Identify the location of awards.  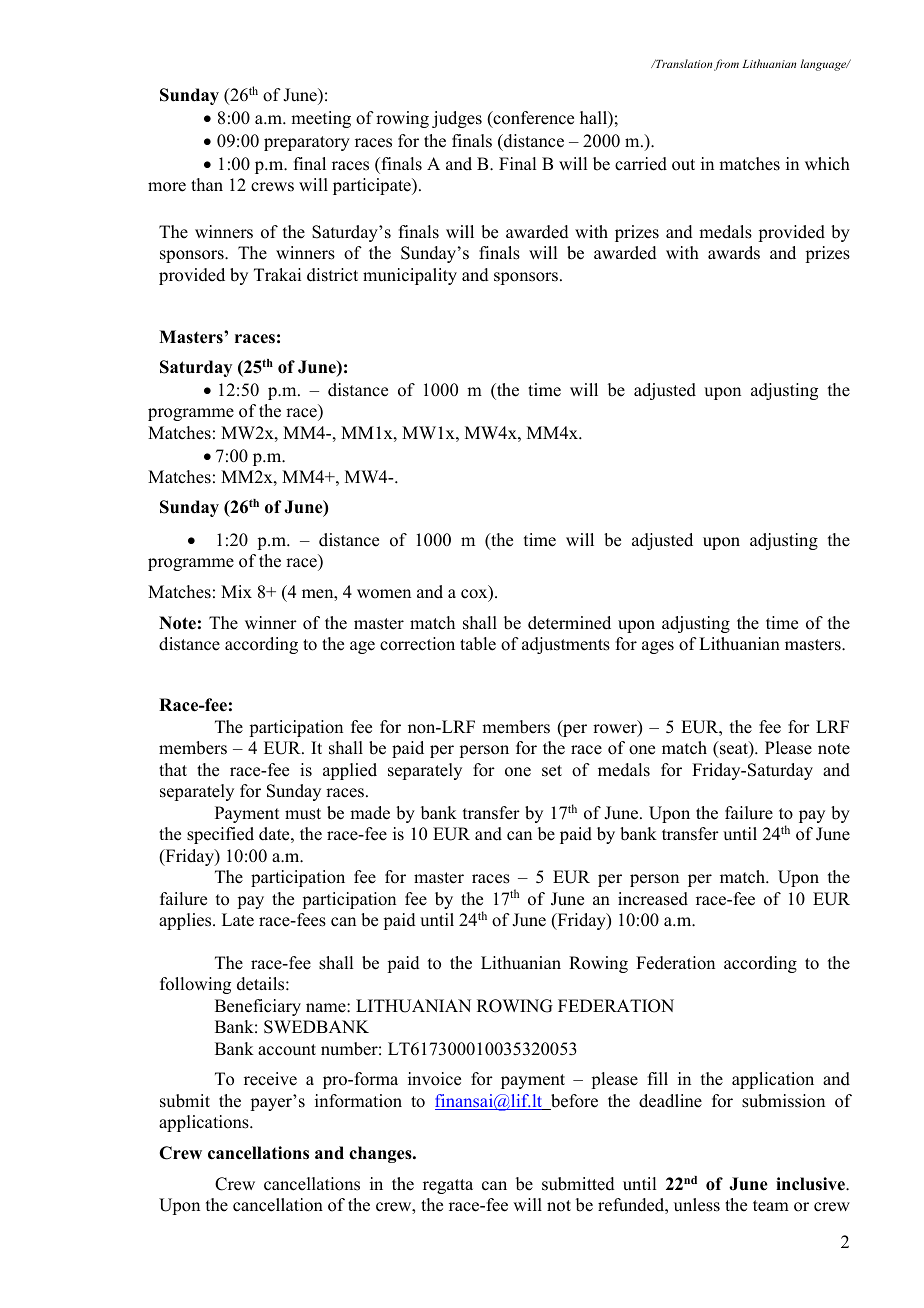
(734, 253).
